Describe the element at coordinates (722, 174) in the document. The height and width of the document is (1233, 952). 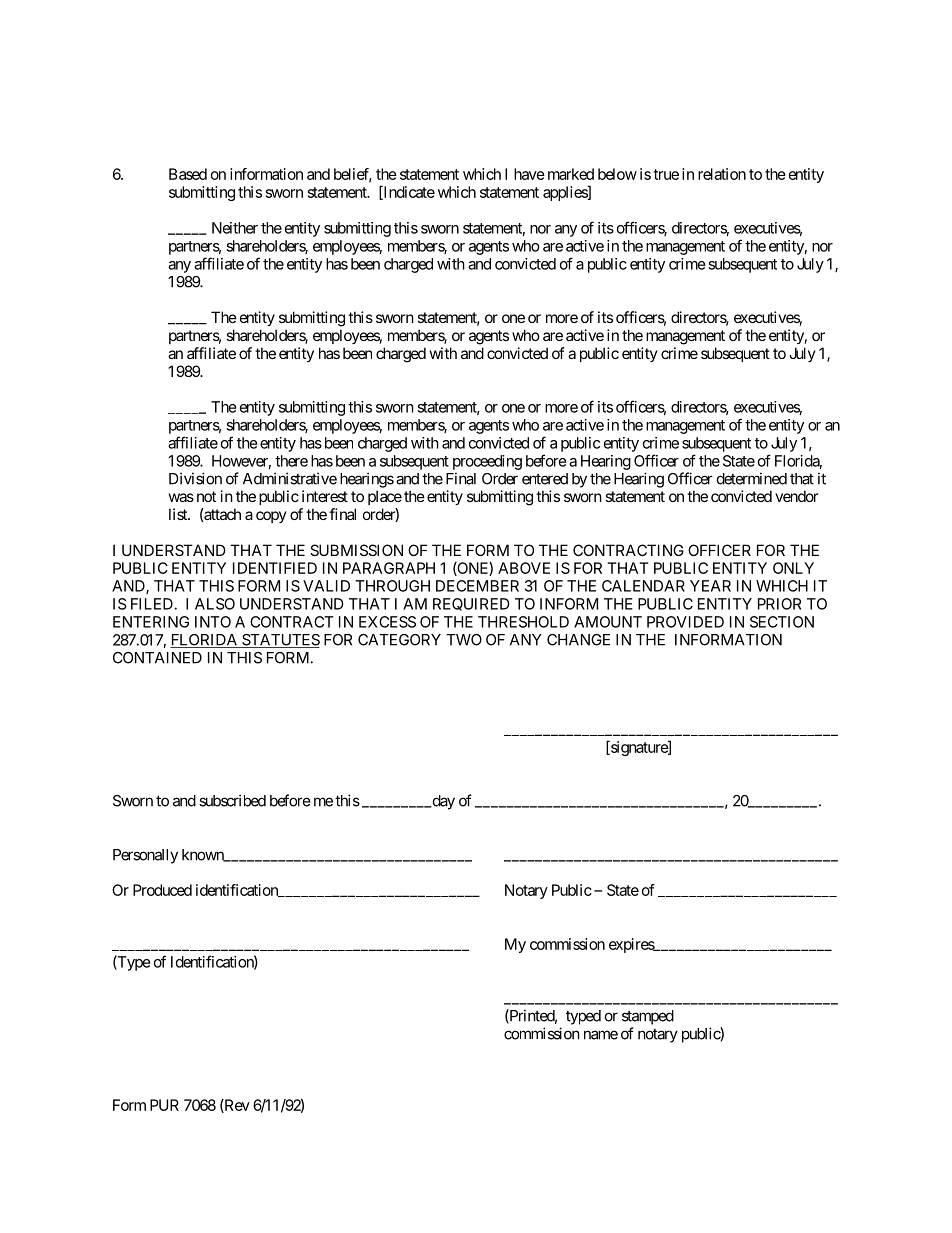
I see `relation` at that location.
